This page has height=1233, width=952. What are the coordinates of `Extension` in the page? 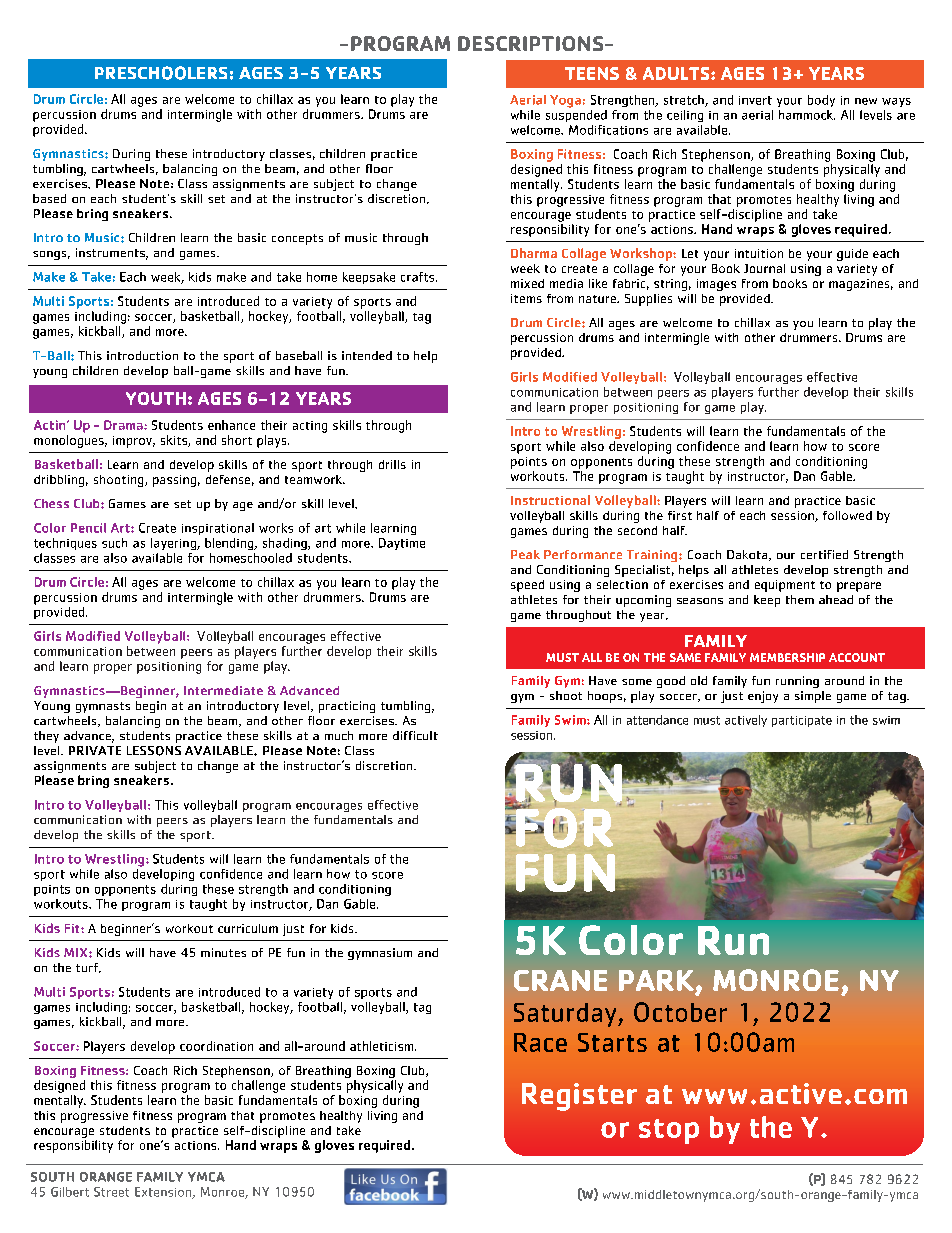 It's located at (164, 1193).
